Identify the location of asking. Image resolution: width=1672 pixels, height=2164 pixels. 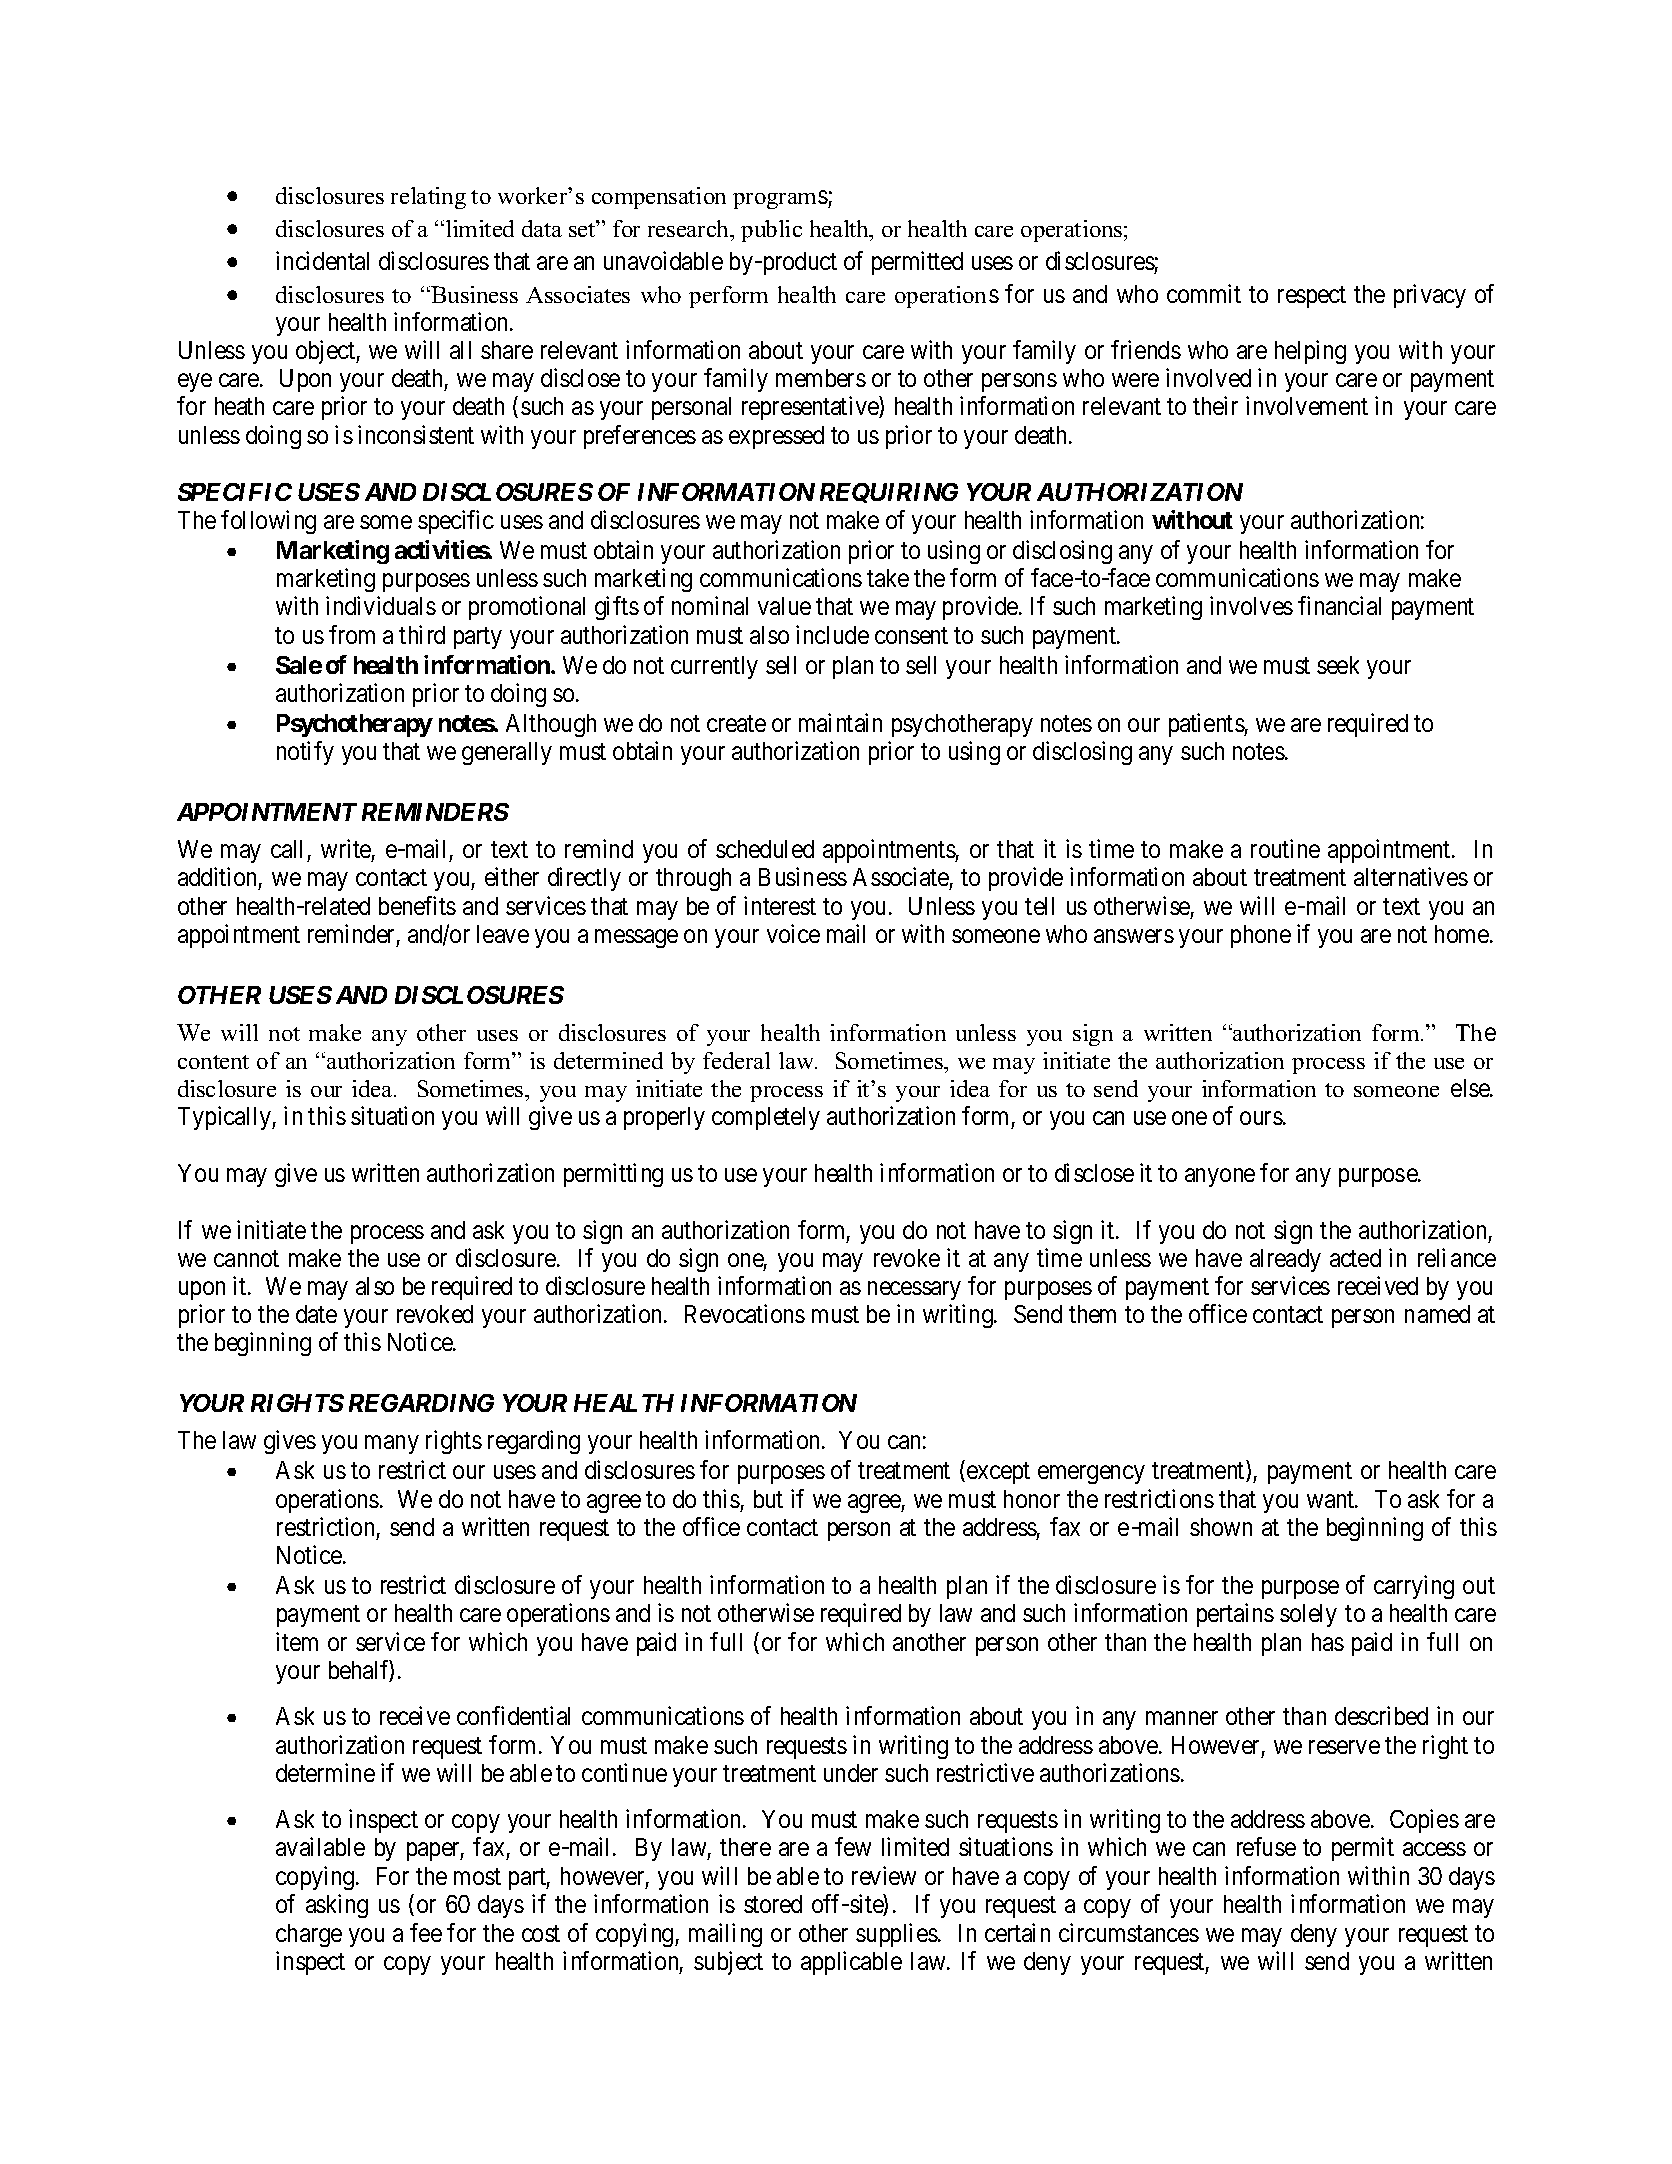
(337, 1906).
